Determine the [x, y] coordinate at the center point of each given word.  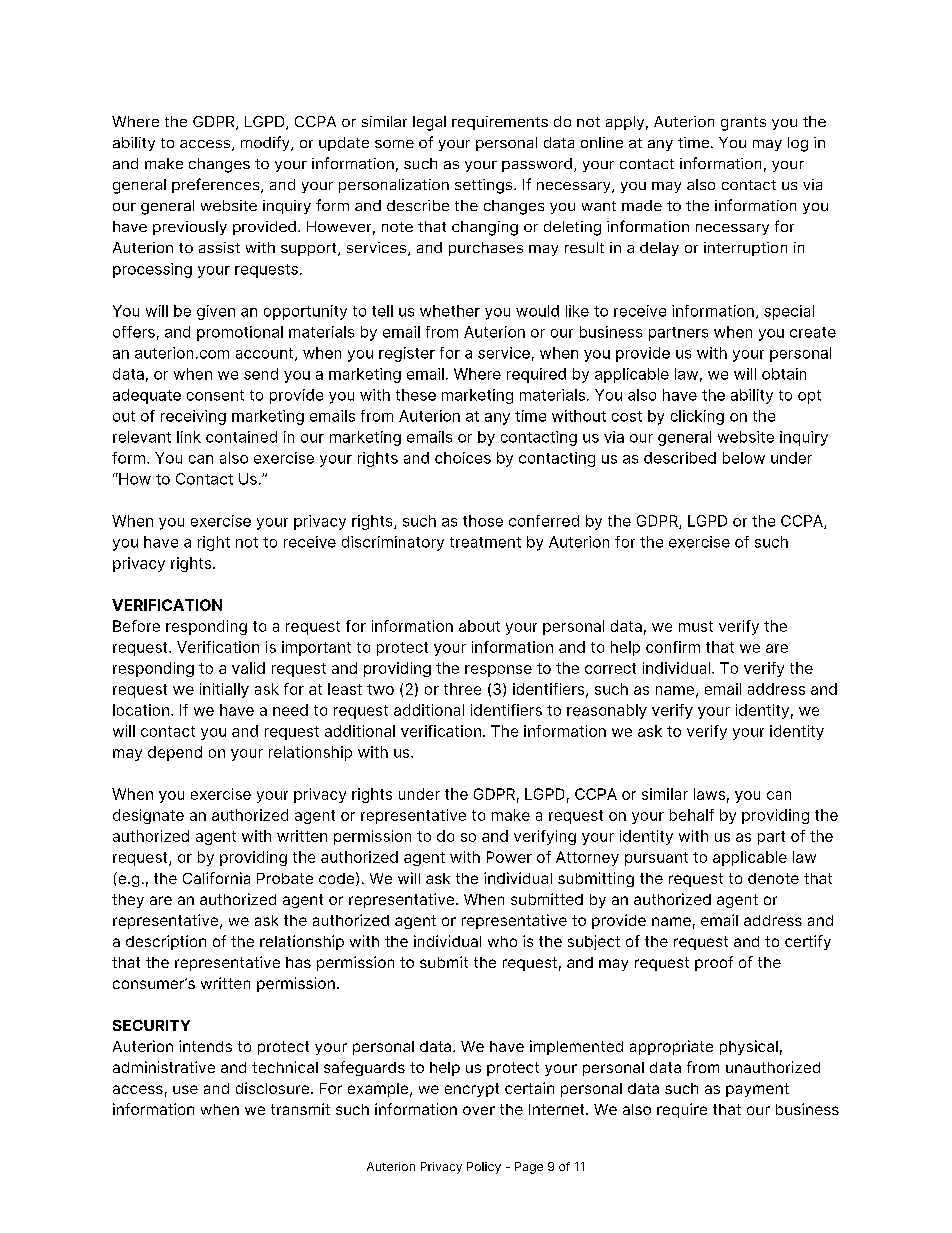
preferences [217, 185]
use [185, 1089]
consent [215, 395]
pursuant [656, 859]
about [479, 626]
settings [485, 186]
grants [743, 124]
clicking [697, 417]
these [416, 395]
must [696, 626]
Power [509, 857]
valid [248, 668]
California [216, 878]
